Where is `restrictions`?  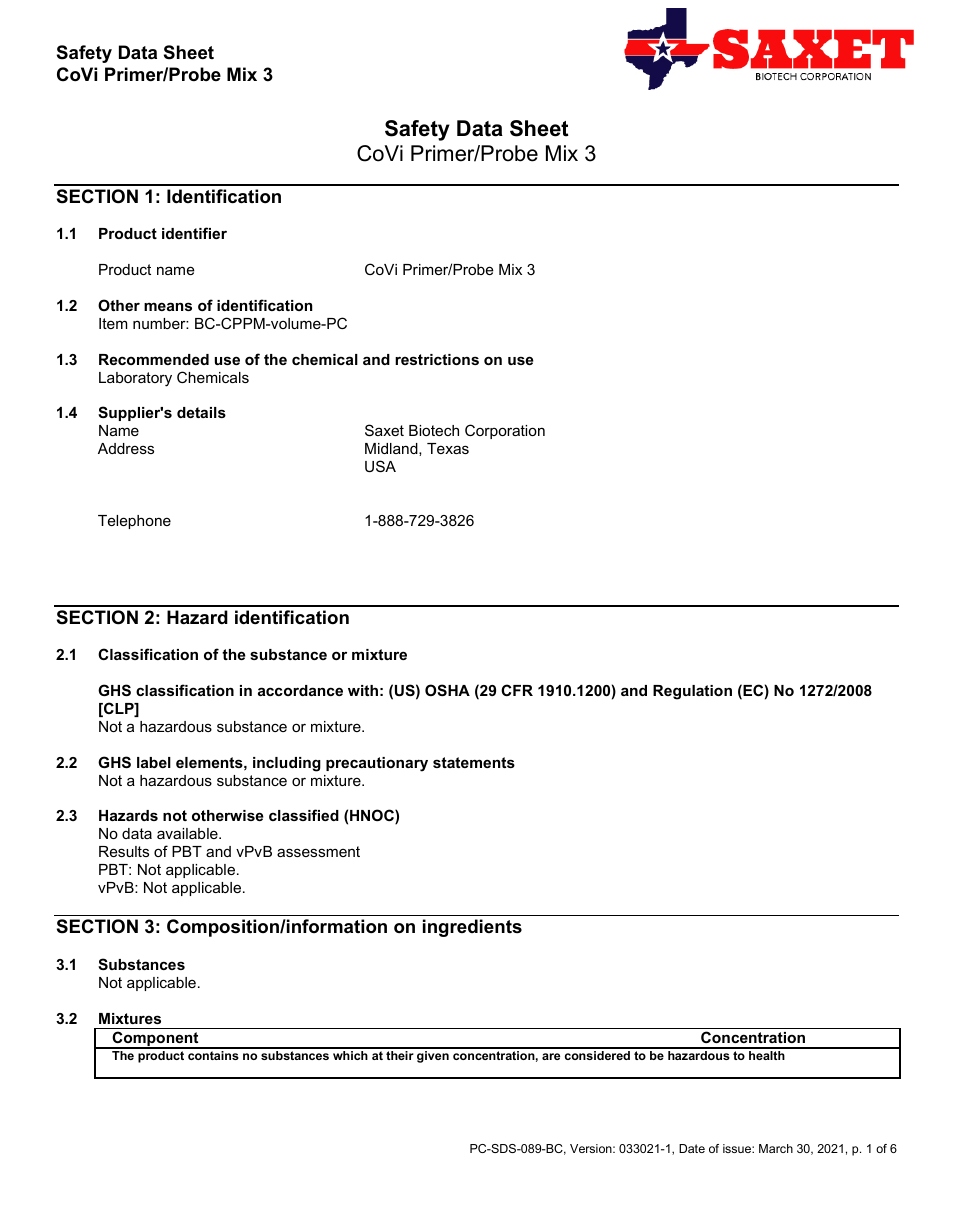 restrictions is located at coordinates (437, 359).
